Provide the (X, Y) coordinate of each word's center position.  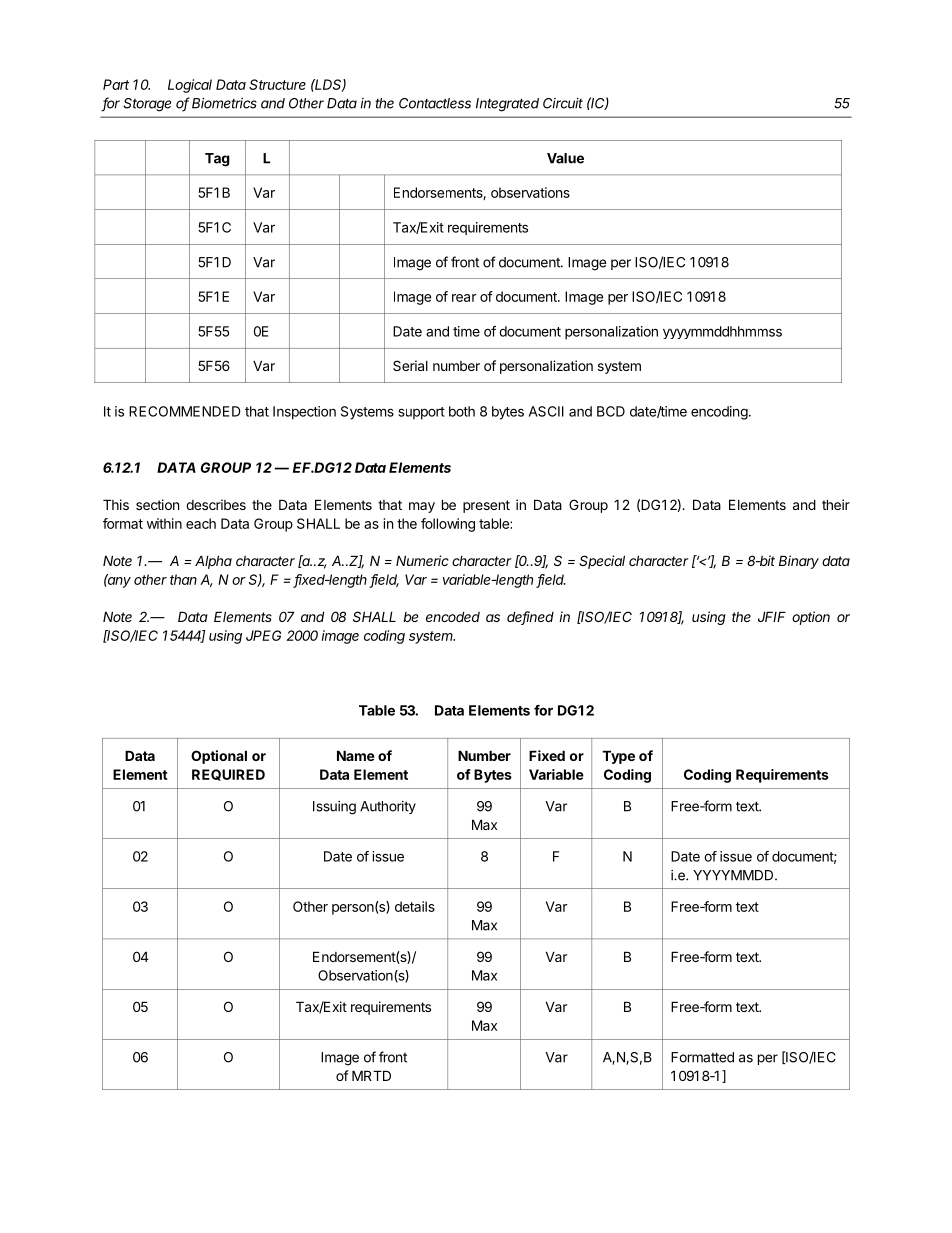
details (415, 906)
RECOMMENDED (185, 411)
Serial (410, 365)
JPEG (263, 635)
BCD (611, 411)
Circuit (563, 103)
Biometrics (224, 103)
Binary (799, 562)
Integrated (507, 105)
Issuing (334, 808)
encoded (453, 616)
